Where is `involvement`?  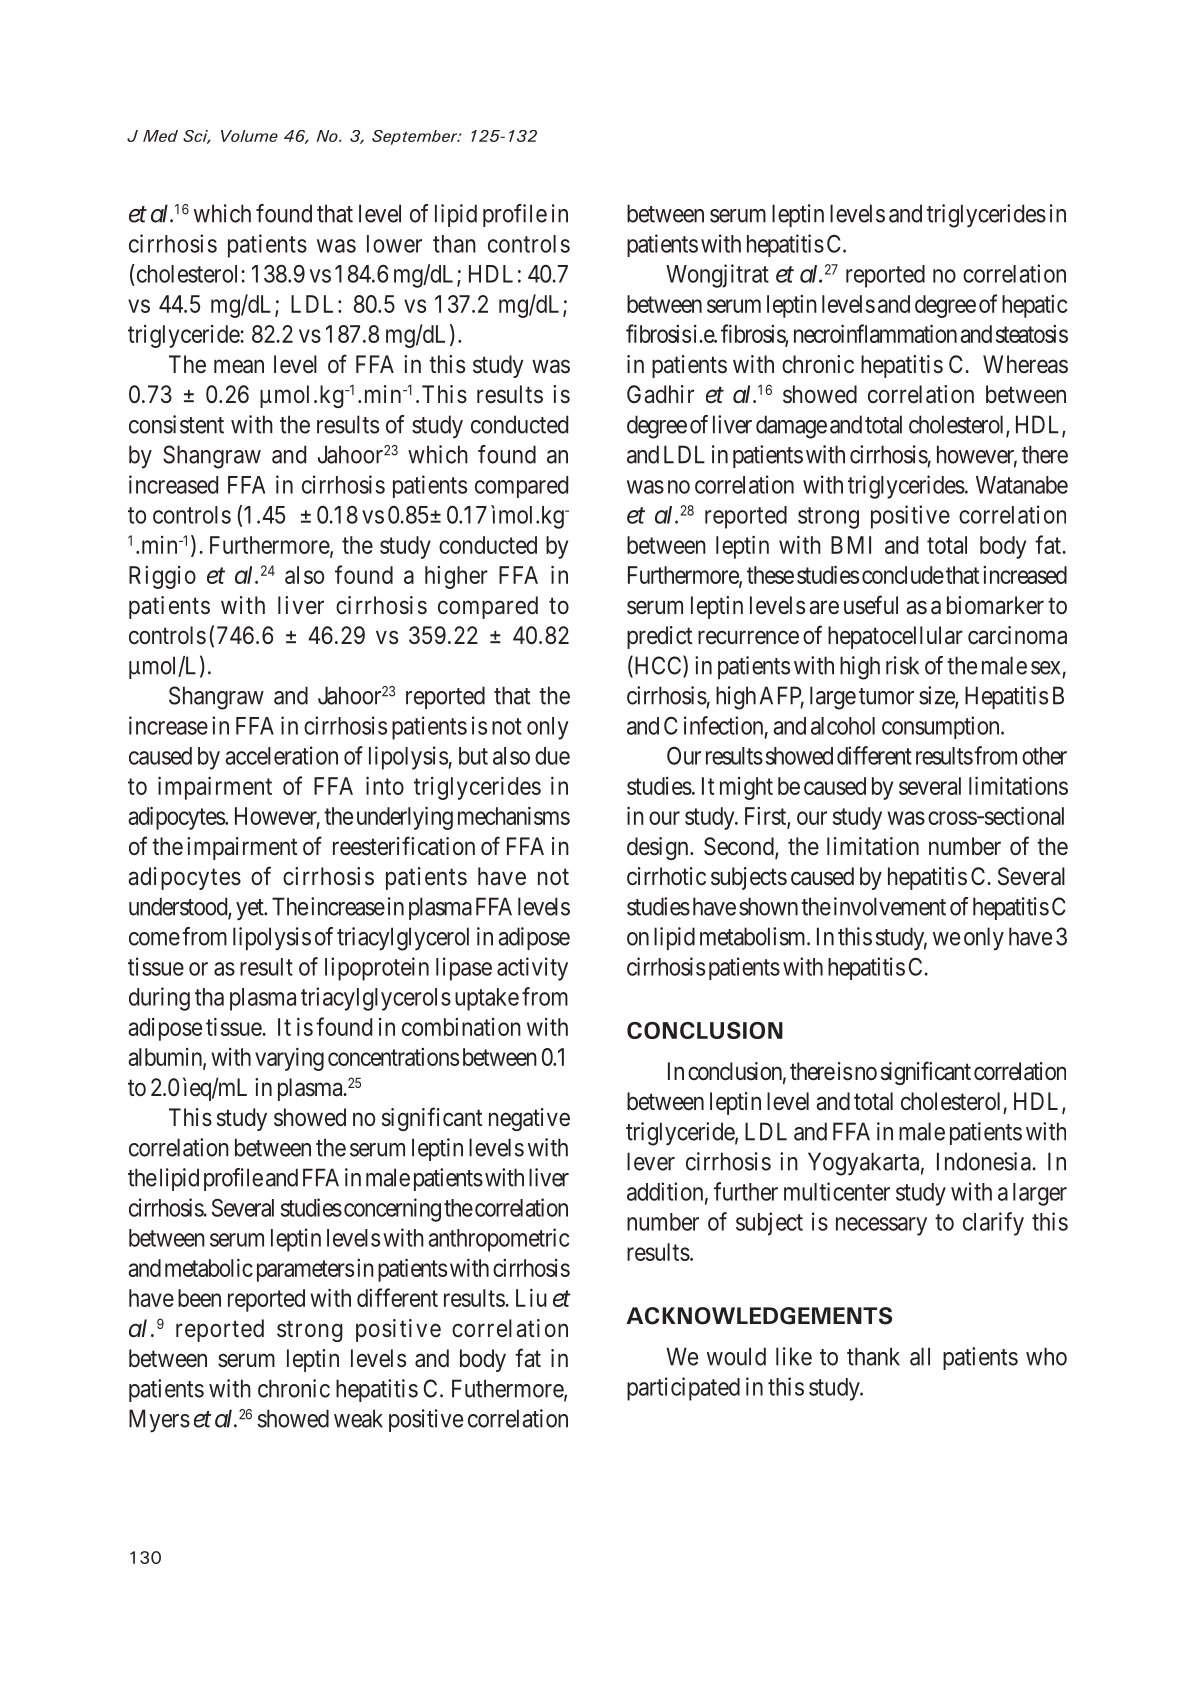 involvement is located at coordinates (890, 906).
